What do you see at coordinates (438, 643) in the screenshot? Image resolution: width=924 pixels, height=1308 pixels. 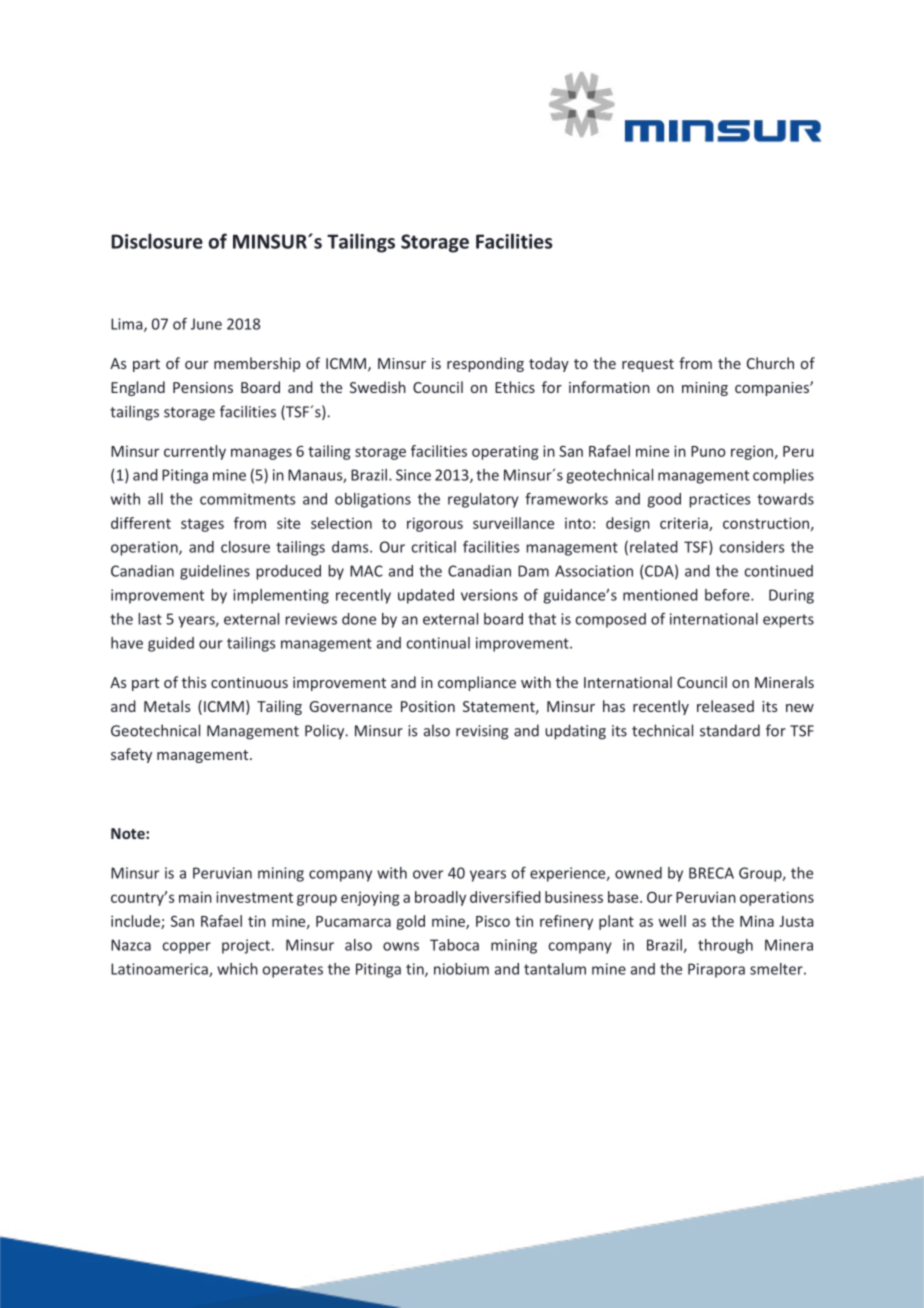 I see `continual` at bounding box center [438, 643].
